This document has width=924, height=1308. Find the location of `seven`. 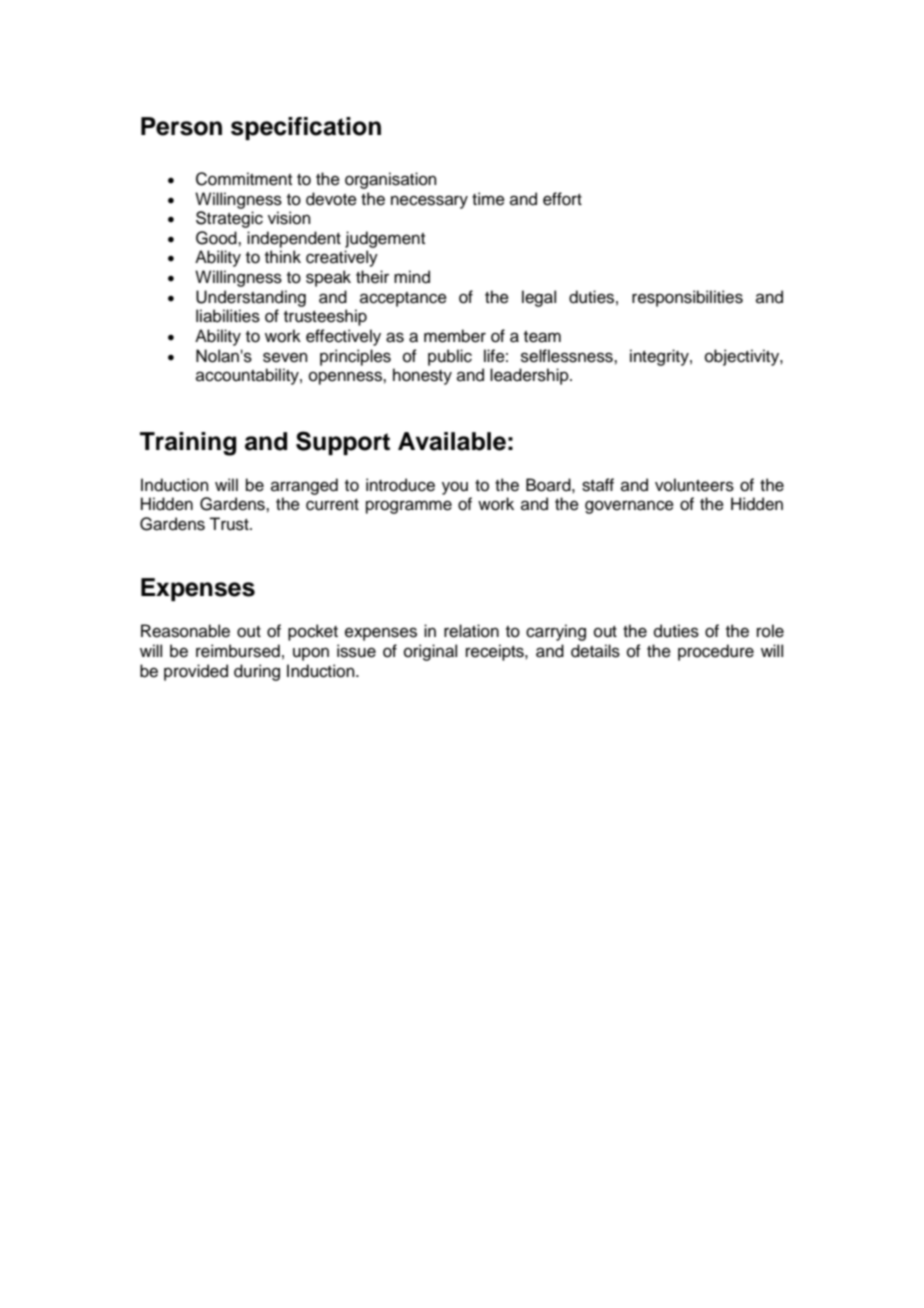

seven is located at coordinates (285, 357).
